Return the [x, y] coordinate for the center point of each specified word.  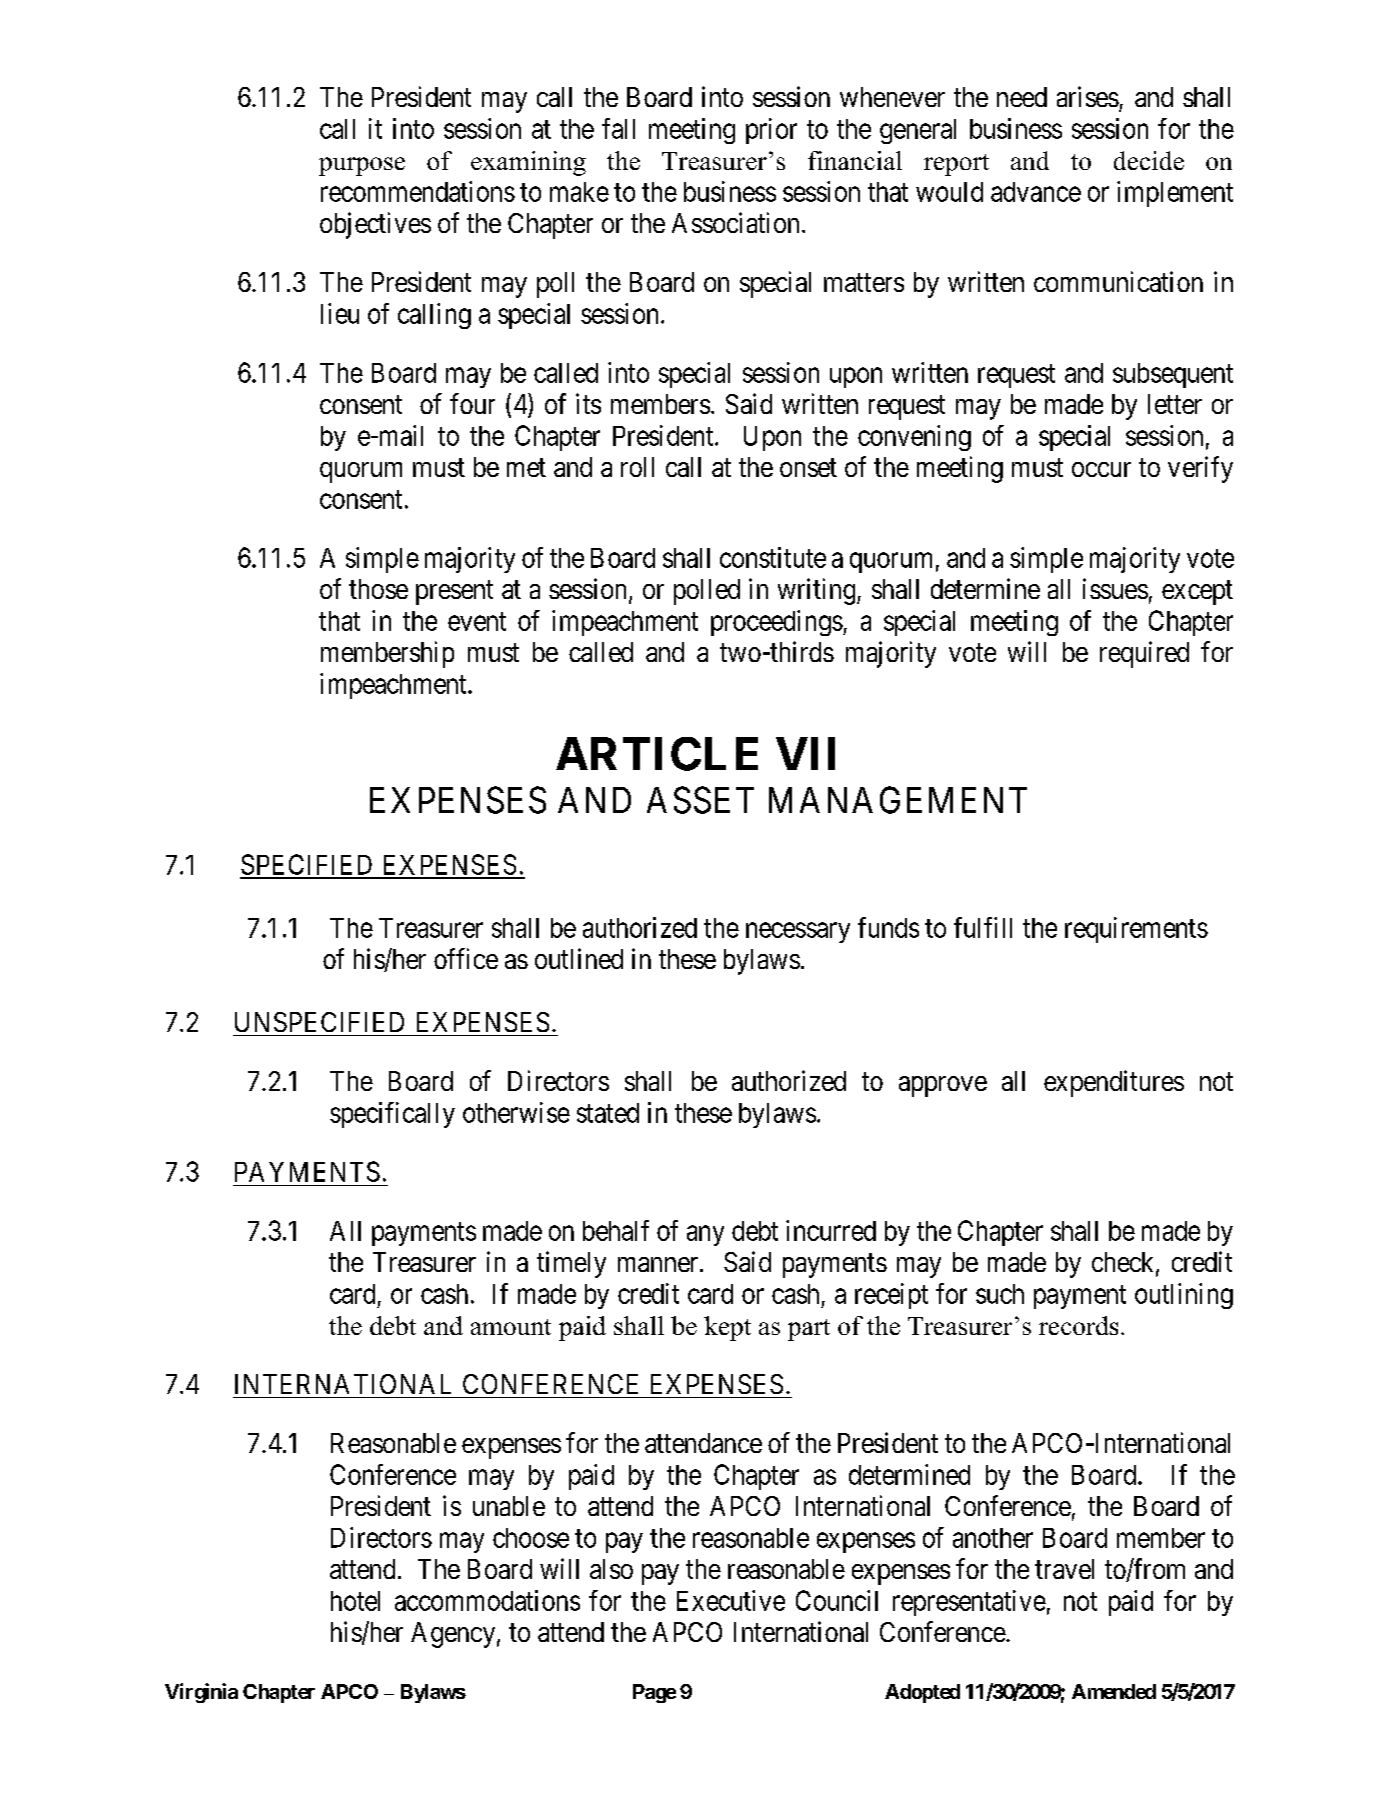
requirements [1136, 930]
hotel [355, 1601]
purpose [362, 166]
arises [1088, 96]
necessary [798, 932]
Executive [731, 1600]
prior [771, 131]
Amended [1114, 1691]
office [466, 958]
